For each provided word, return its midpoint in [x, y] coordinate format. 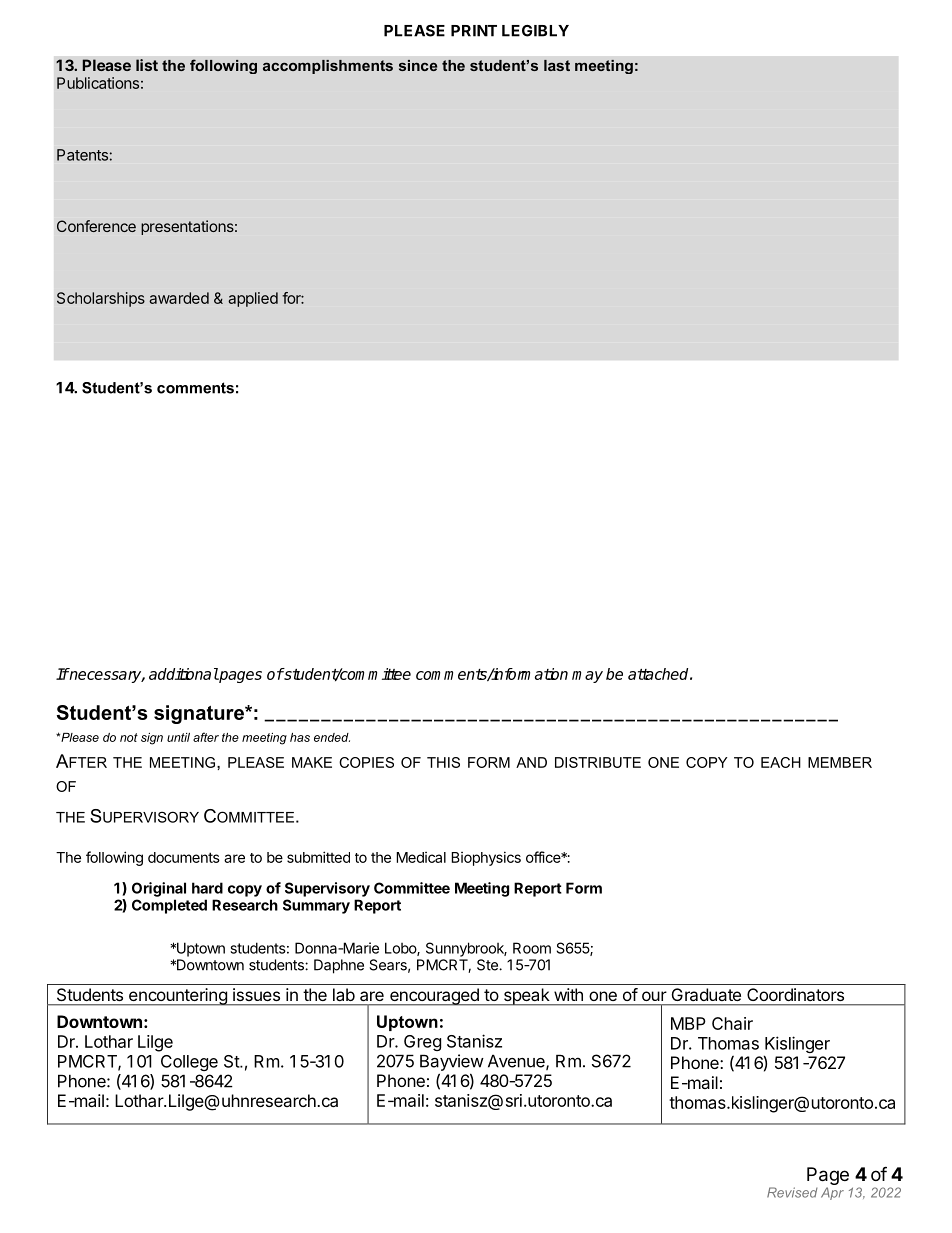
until [178, 737]
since [418, 65]
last [557, 65]
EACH [781, 762]
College [189, 1063]
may [587, 677]
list [147, 65]
